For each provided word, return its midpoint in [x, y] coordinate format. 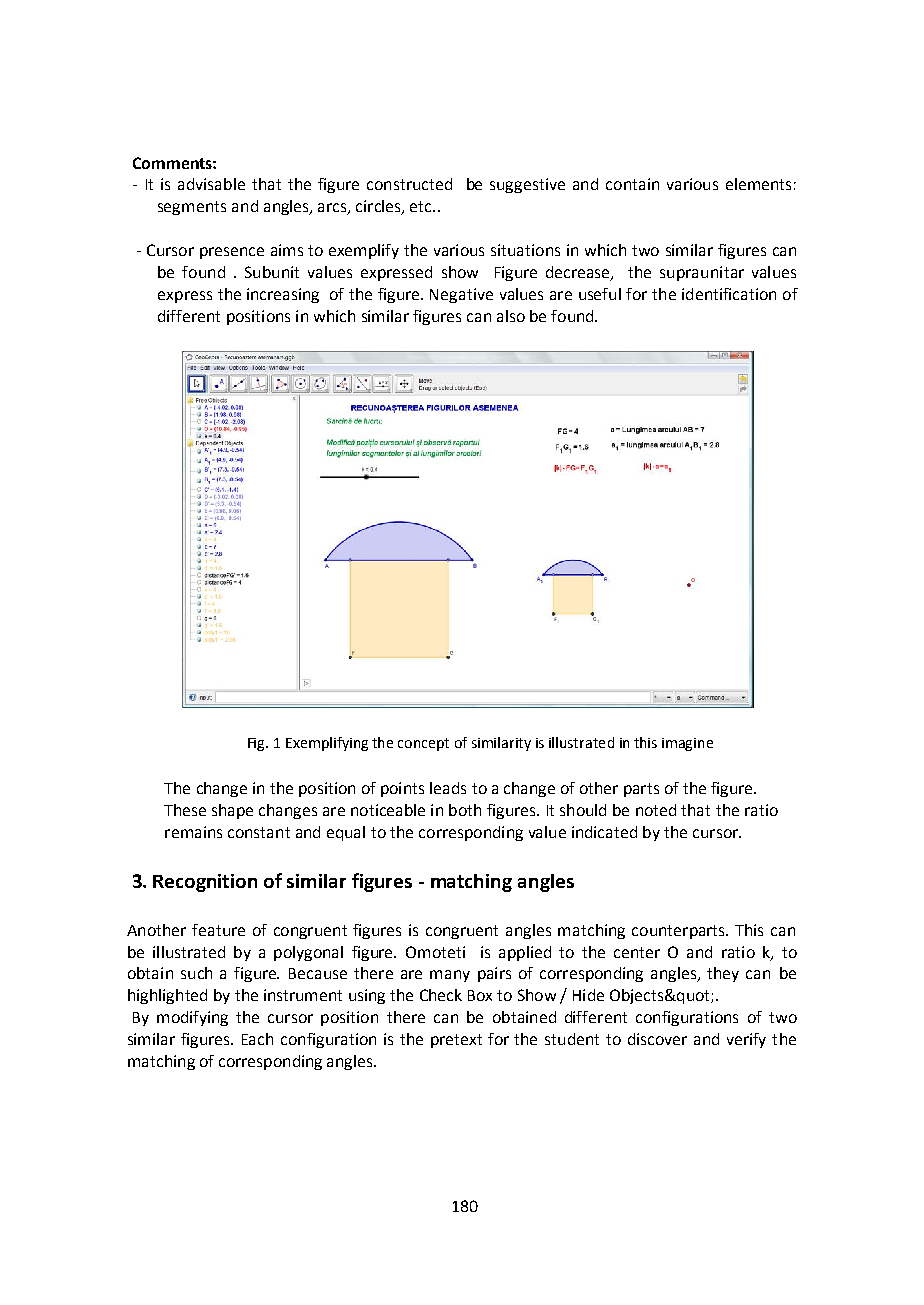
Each [257, 1039]
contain [632, 184]
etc [422, 206]
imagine [687, 744]
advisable [211, 184]
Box [480, 995]
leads [448, 788]
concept [423, 744]
